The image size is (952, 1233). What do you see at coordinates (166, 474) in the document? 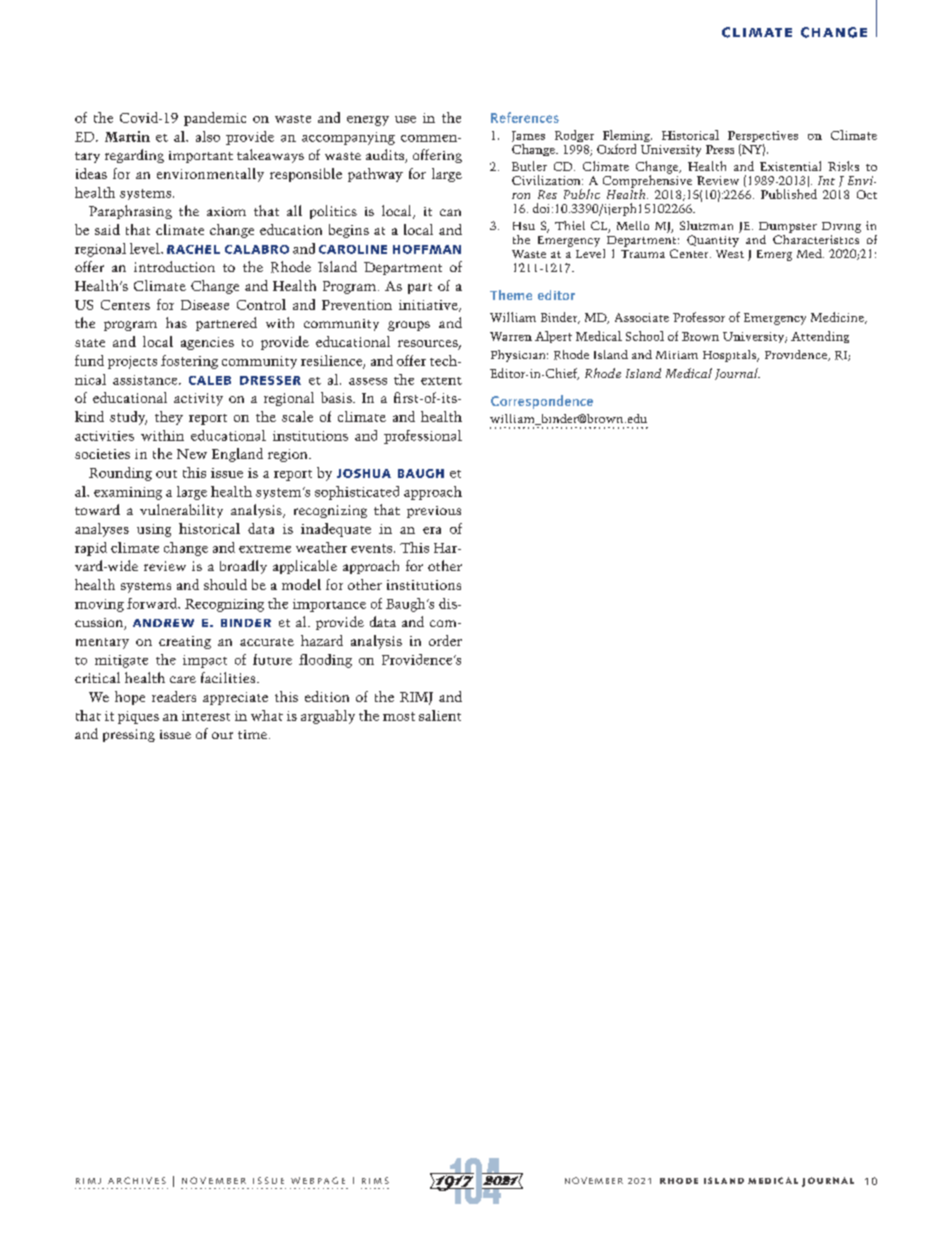
I see `out` at bounding box center [166, 474].
